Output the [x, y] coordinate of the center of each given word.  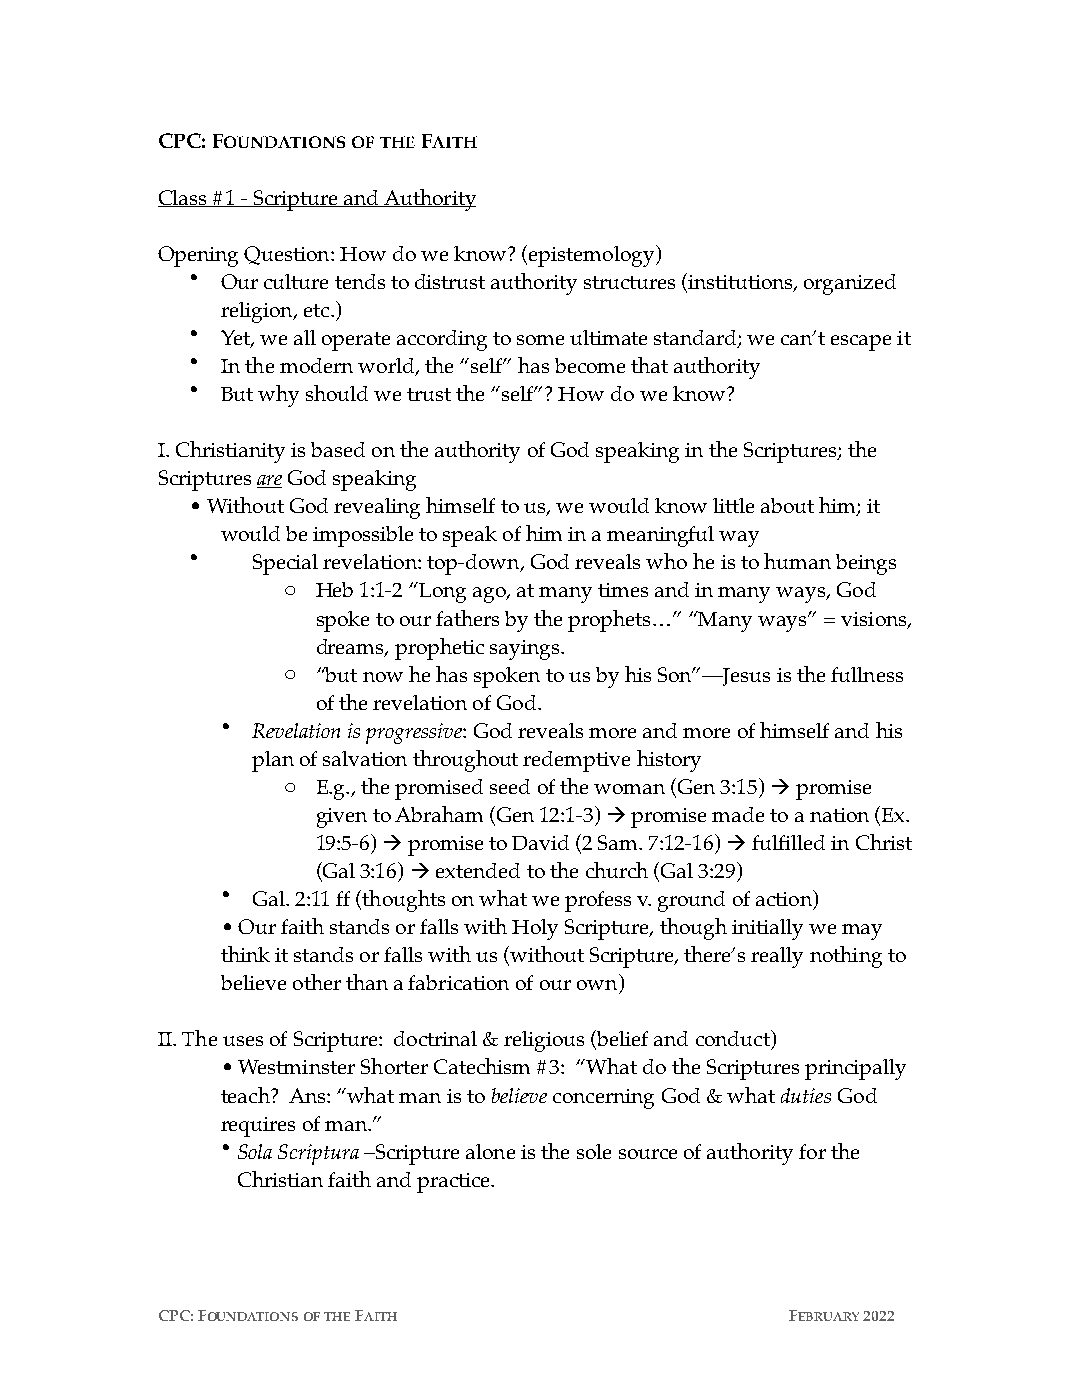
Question [288, 255]
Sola [255, 1151]
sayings [526, 650]
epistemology [593, 256]
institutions [740, 282]
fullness [867, 674]
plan [273, 761]
